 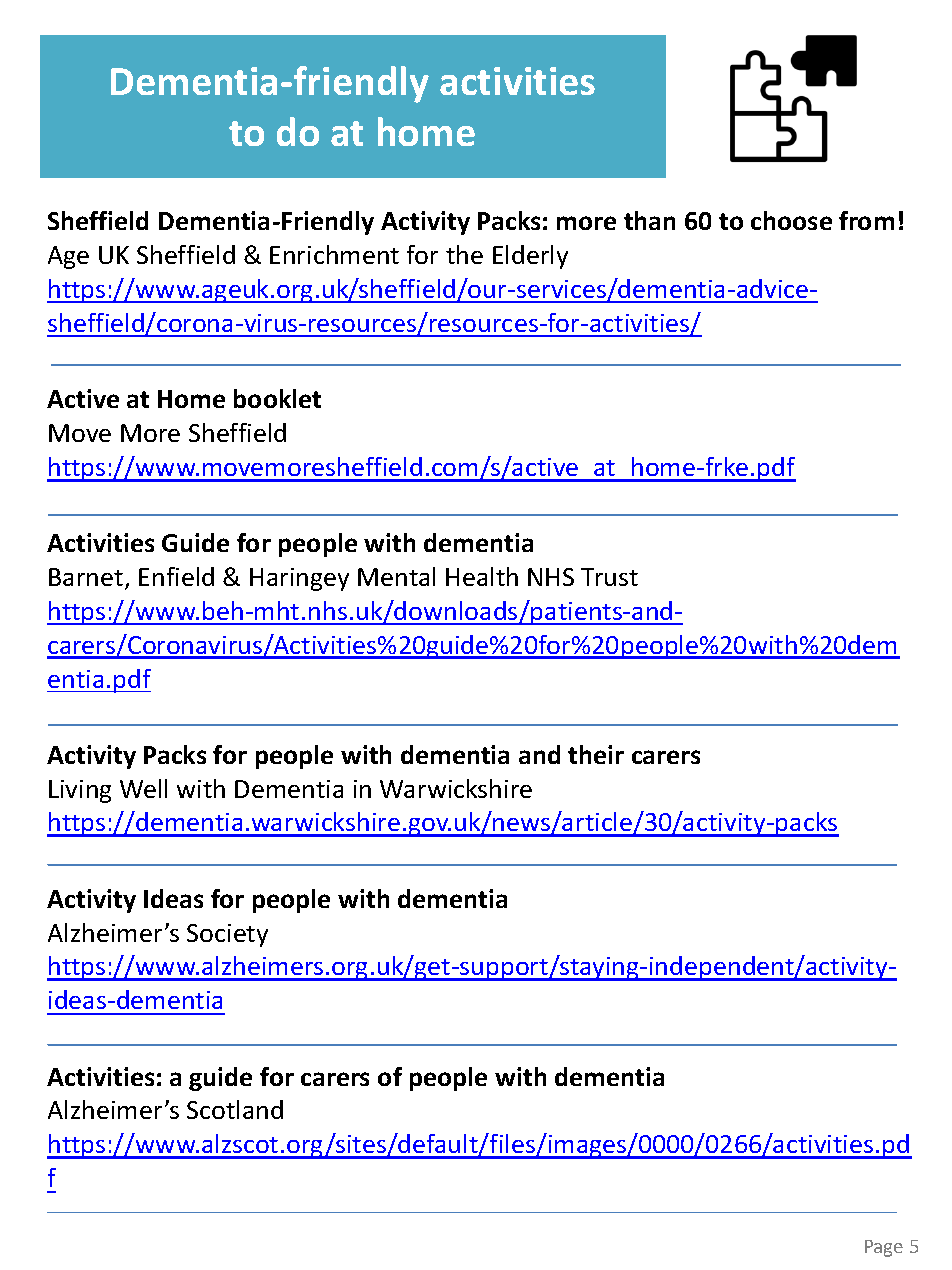 I want to click on Well, so click(x=143, y=788).
